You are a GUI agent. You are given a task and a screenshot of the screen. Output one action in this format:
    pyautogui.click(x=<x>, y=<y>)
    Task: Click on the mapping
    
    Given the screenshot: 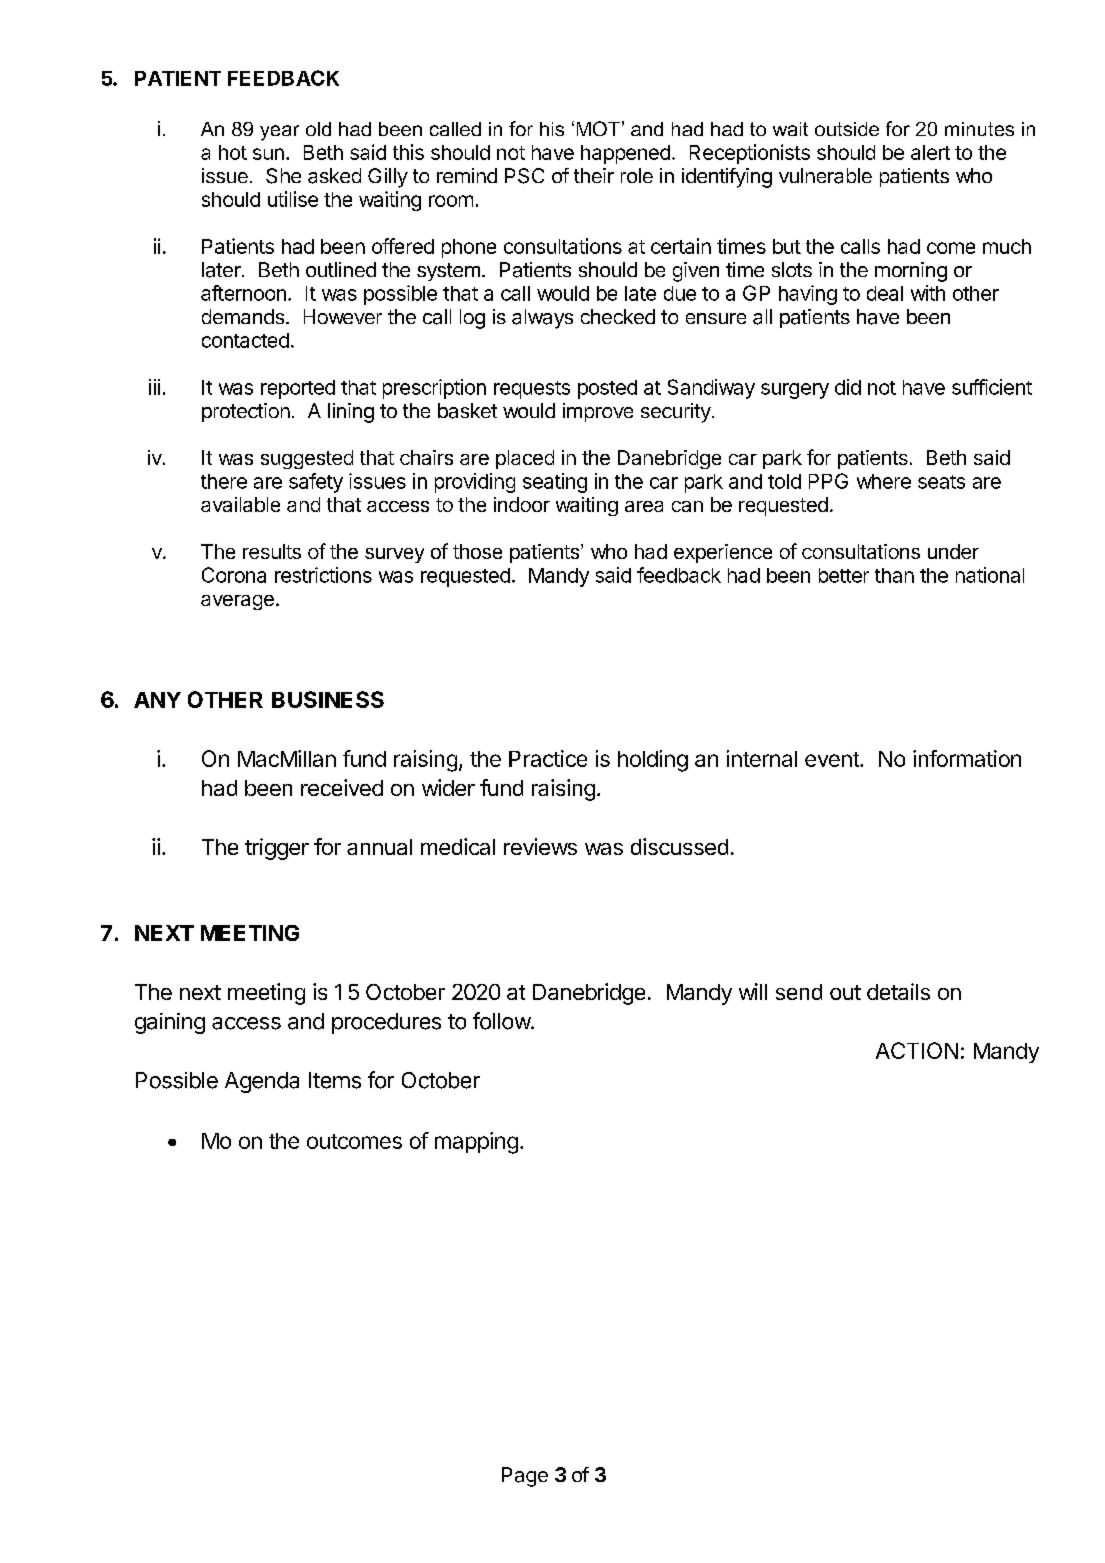 What is the action you would take?
    pyautogui.click(x=476, y=1143)
